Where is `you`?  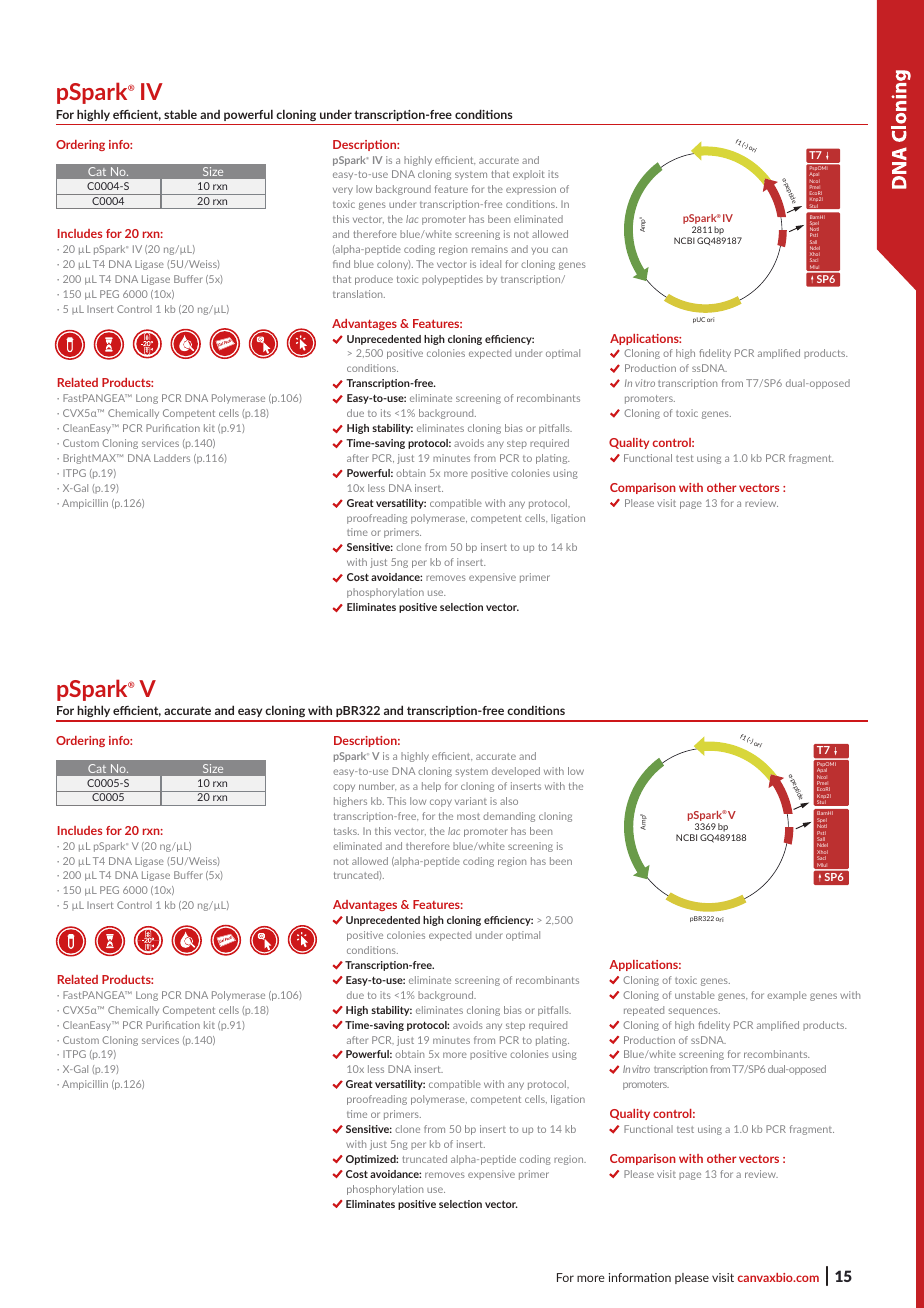
you is located at coordinates (539, 251).
